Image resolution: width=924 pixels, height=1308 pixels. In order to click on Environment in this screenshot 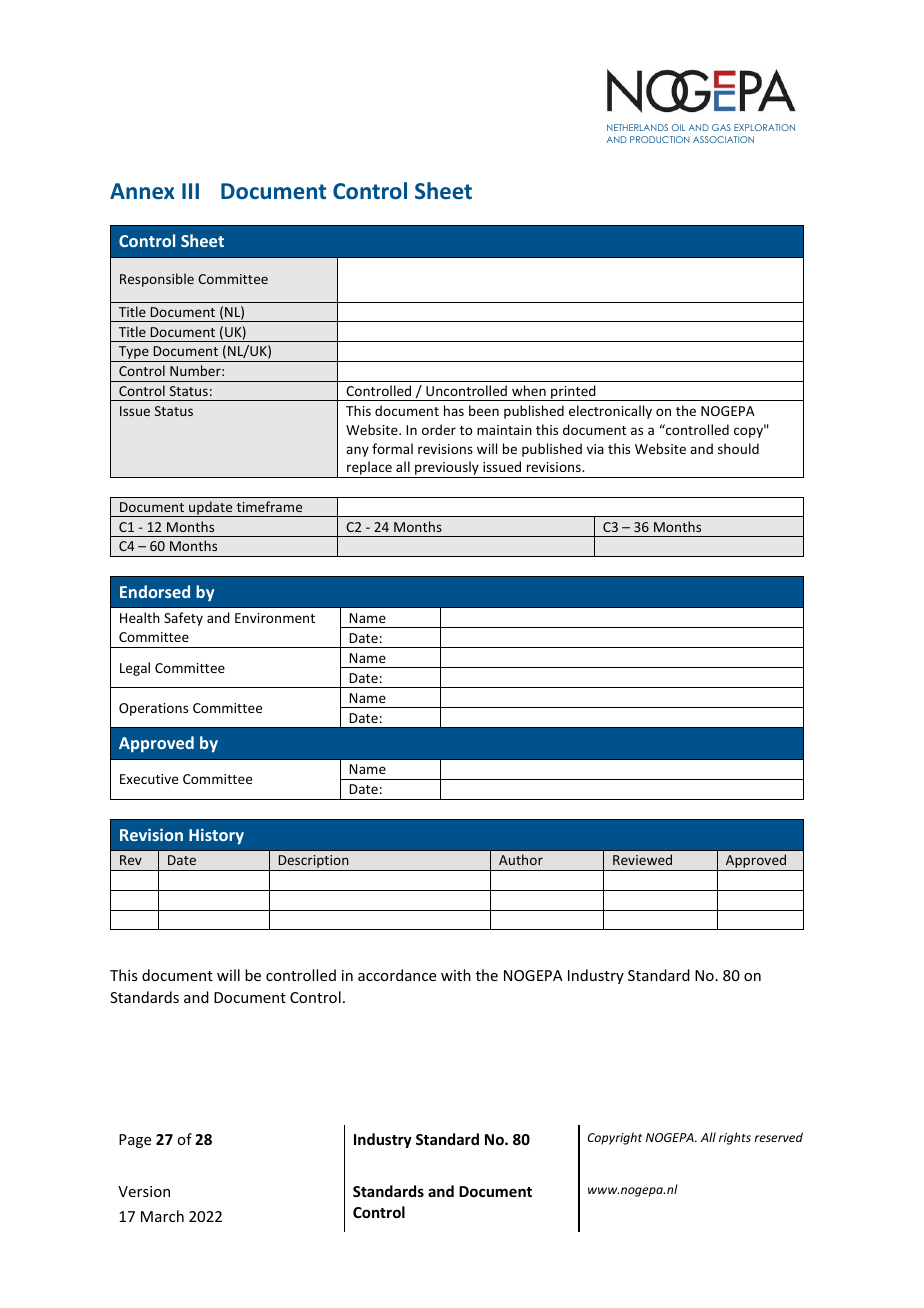, I will do `click(275, 618)`.
